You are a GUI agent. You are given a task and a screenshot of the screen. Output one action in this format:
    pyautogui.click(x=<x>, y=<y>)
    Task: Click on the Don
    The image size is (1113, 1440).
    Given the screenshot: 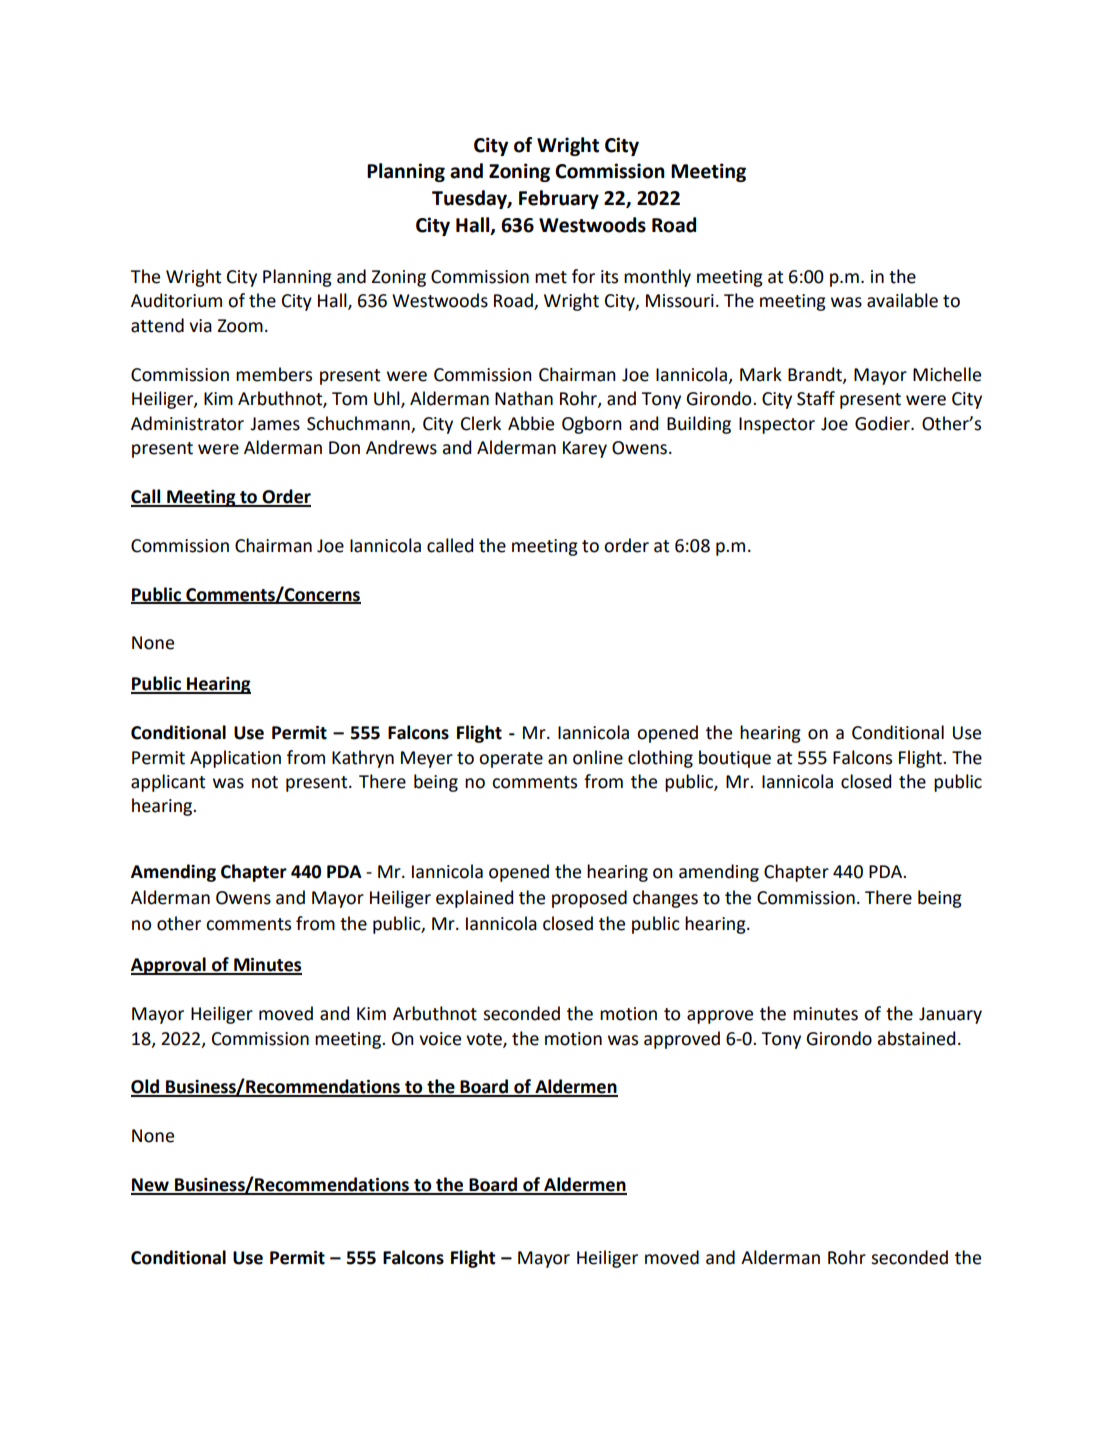 What is the action you would take?
    pyautogui.click(x=344, y=448)
